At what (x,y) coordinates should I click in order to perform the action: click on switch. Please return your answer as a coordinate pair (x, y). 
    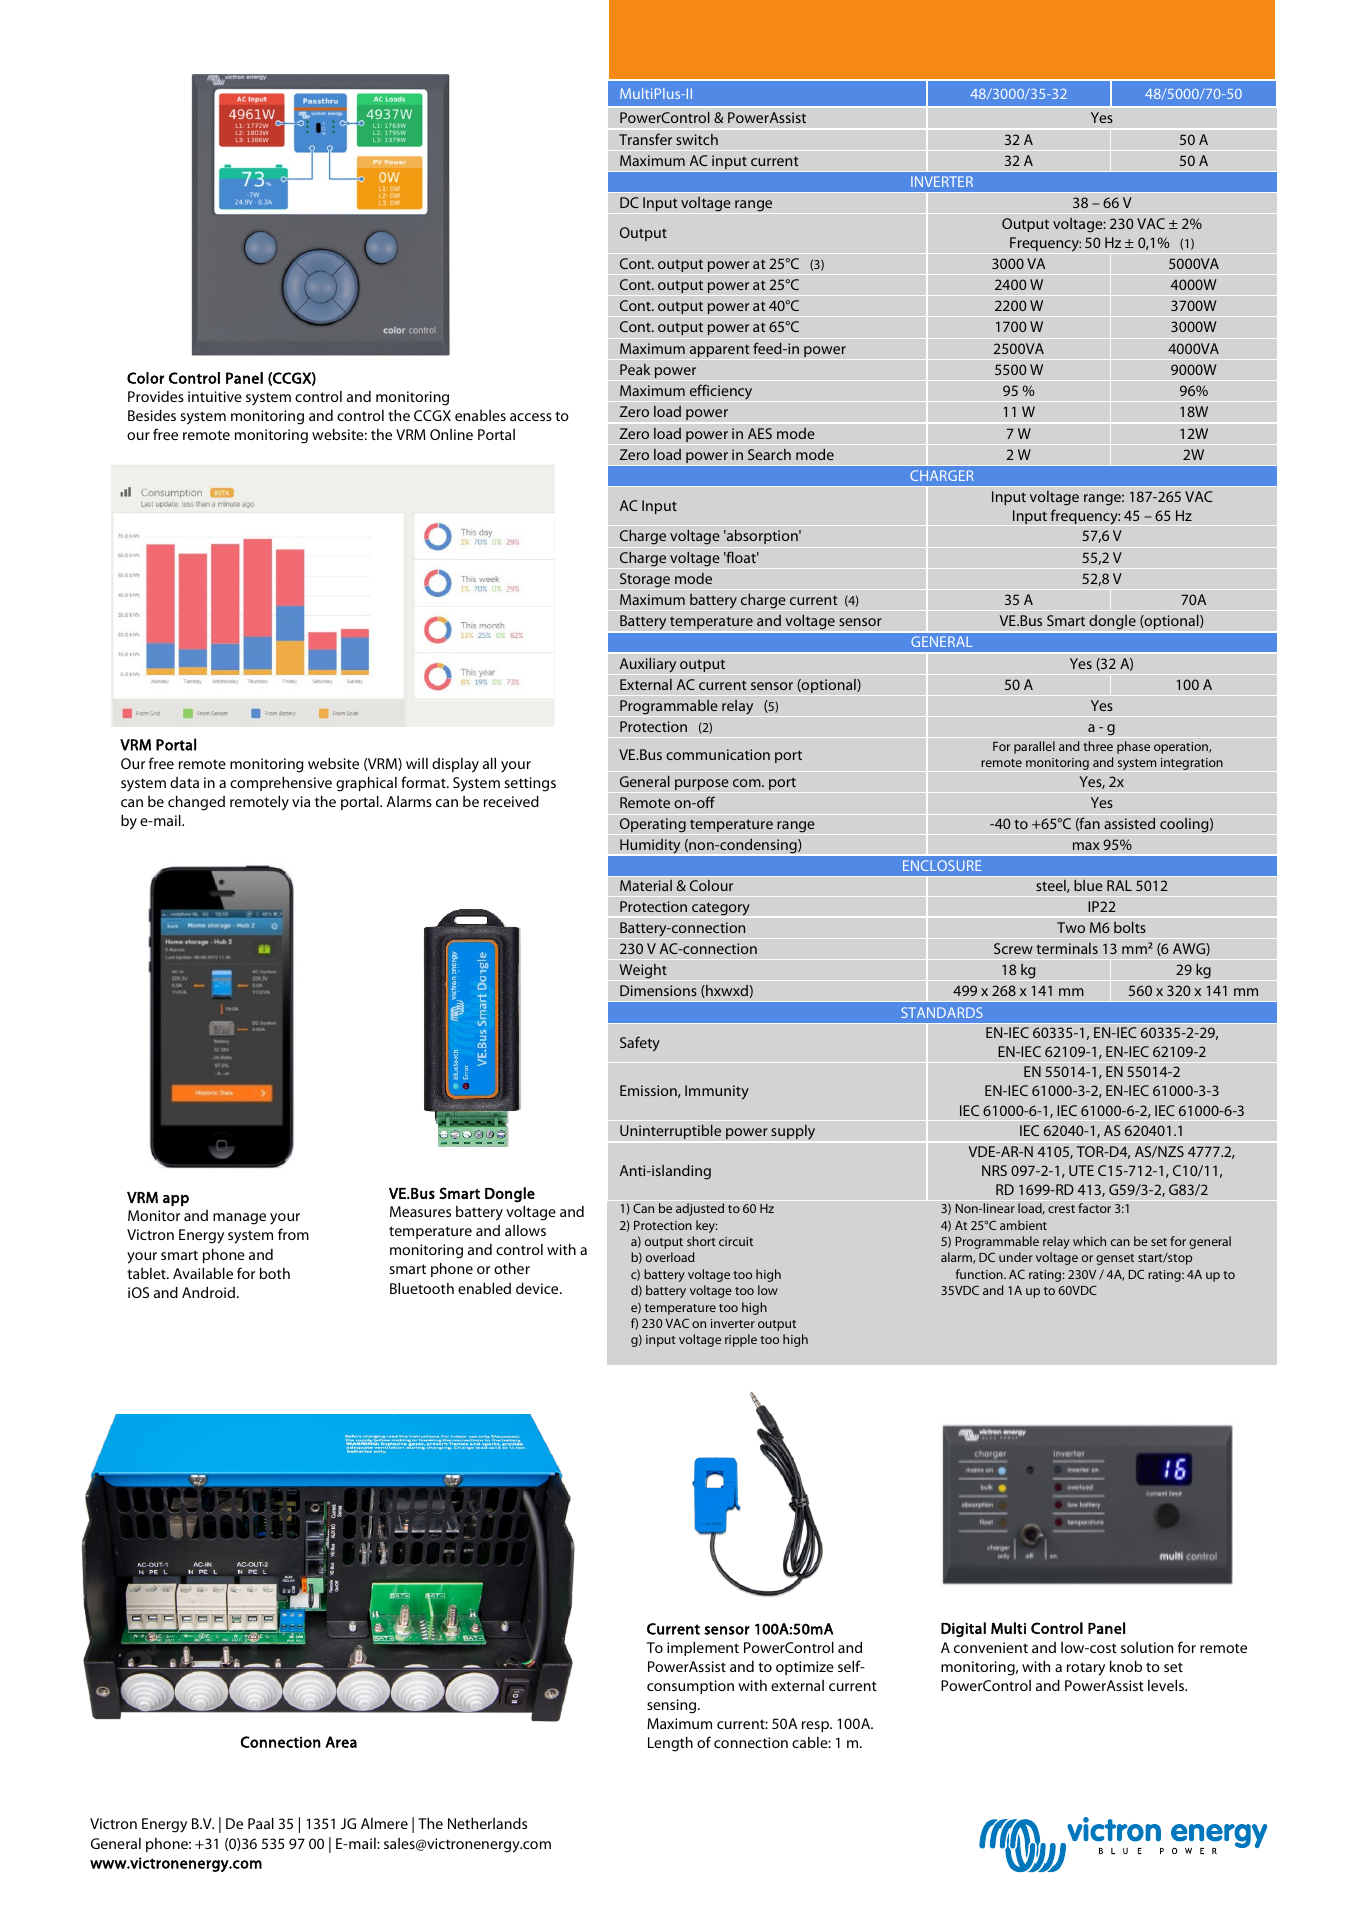
    Looking at the image, I should click on (697, 139).
